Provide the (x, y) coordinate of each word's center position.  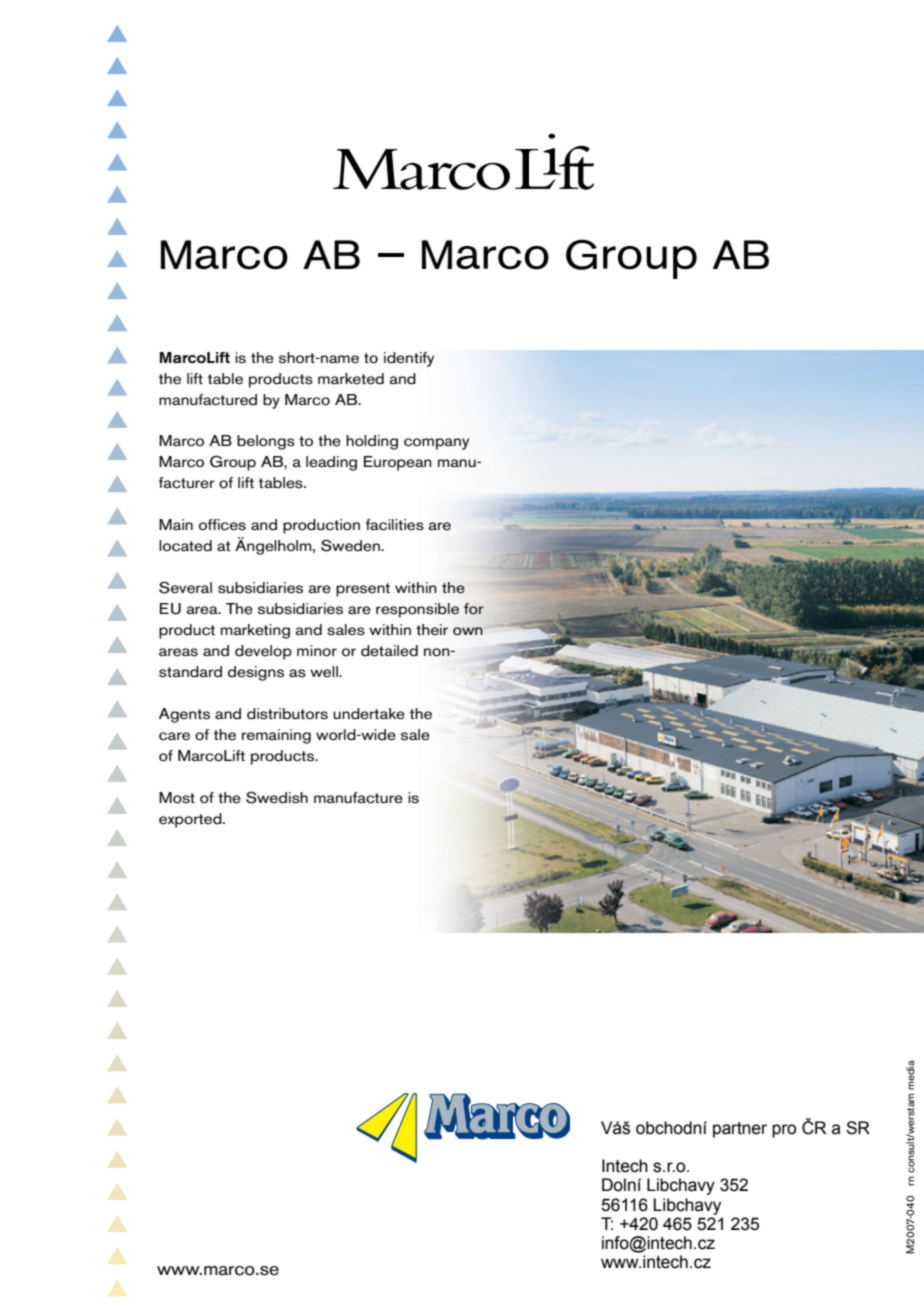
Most (177, 798)
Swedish (277, 797)
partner (740, 1130)
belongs (266, 442)
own (468, 631)
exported (191, 820)
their (432, 630)
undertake (369, 714)
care (174, 736)
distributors (287, 714)
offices (222, 525)
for (474, 609)
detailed (389, 651)
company (436, 444)
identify (409, 359)
